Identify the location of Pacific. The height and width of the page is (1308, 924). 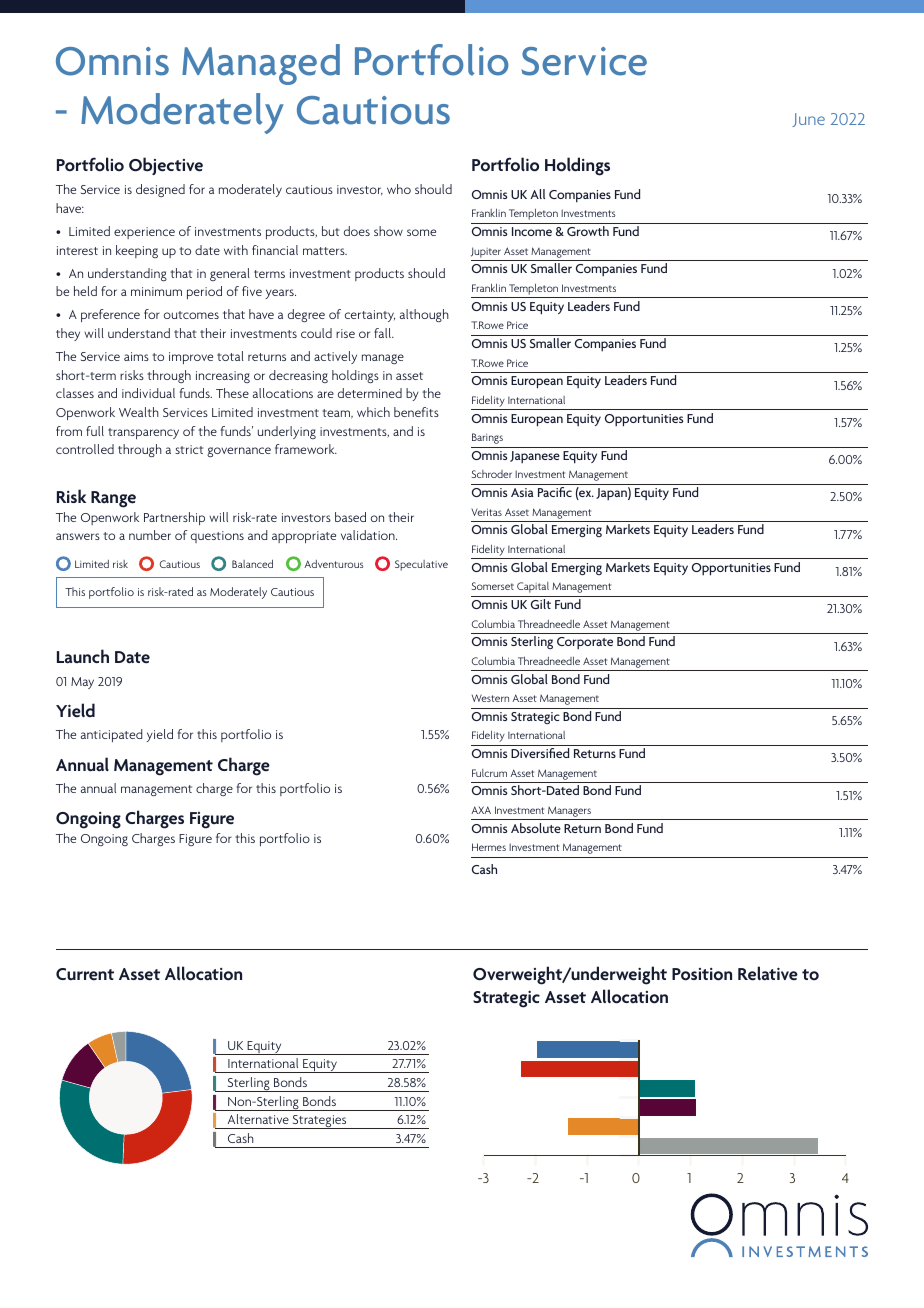
(555, 492).
